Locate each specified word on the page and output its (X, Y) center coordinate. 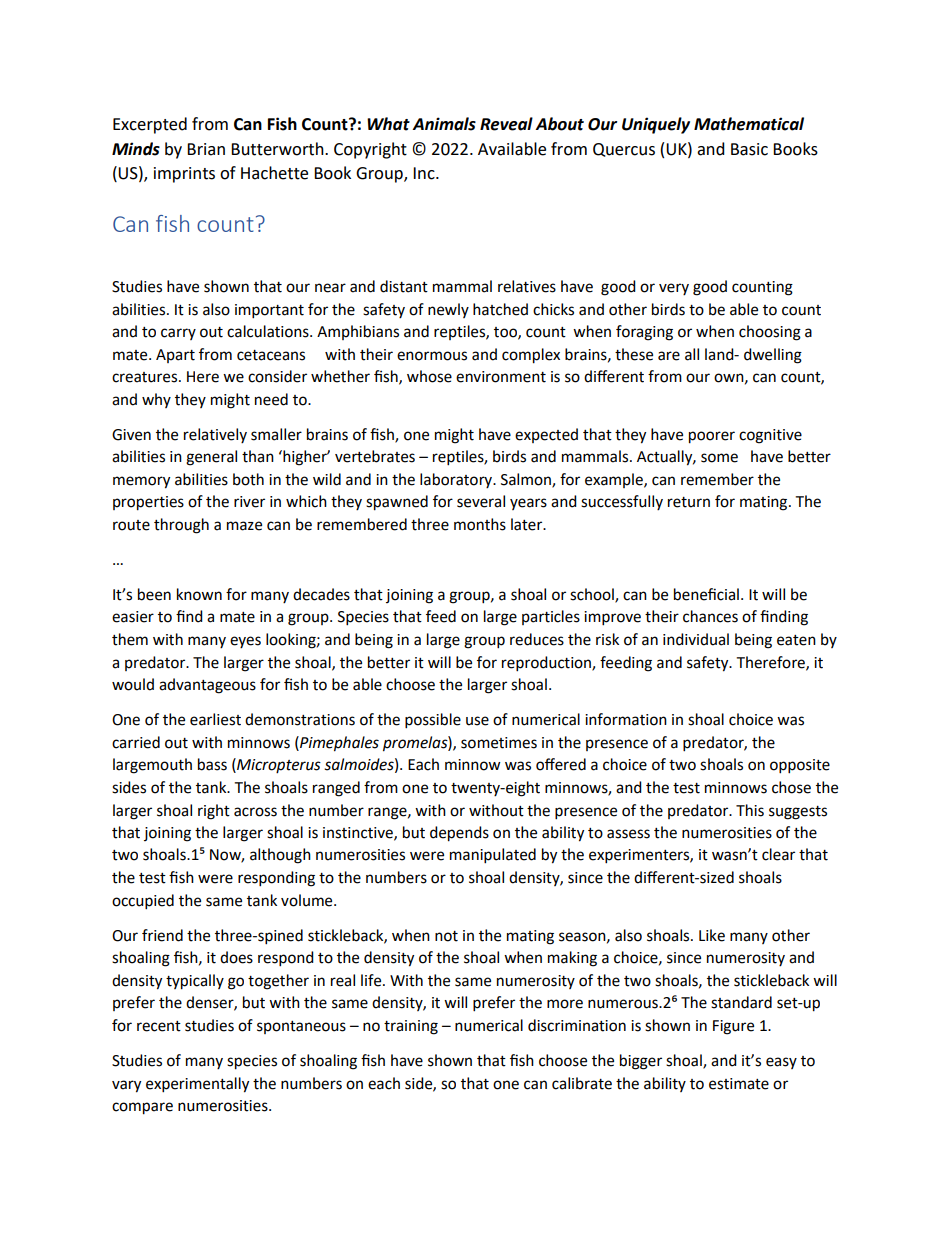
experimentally (197, 1085)
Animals (444, 124)
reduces (537, 639)
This (750, 810)
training (411, 1027)
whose (429, 376)
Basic (749, 149)
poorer (712, 437)
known (199, 594)
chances (710, 616)
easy (781, 1063)
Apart (175, 356)
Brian (206, 149)
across (255, 812)
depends (459, 834)
